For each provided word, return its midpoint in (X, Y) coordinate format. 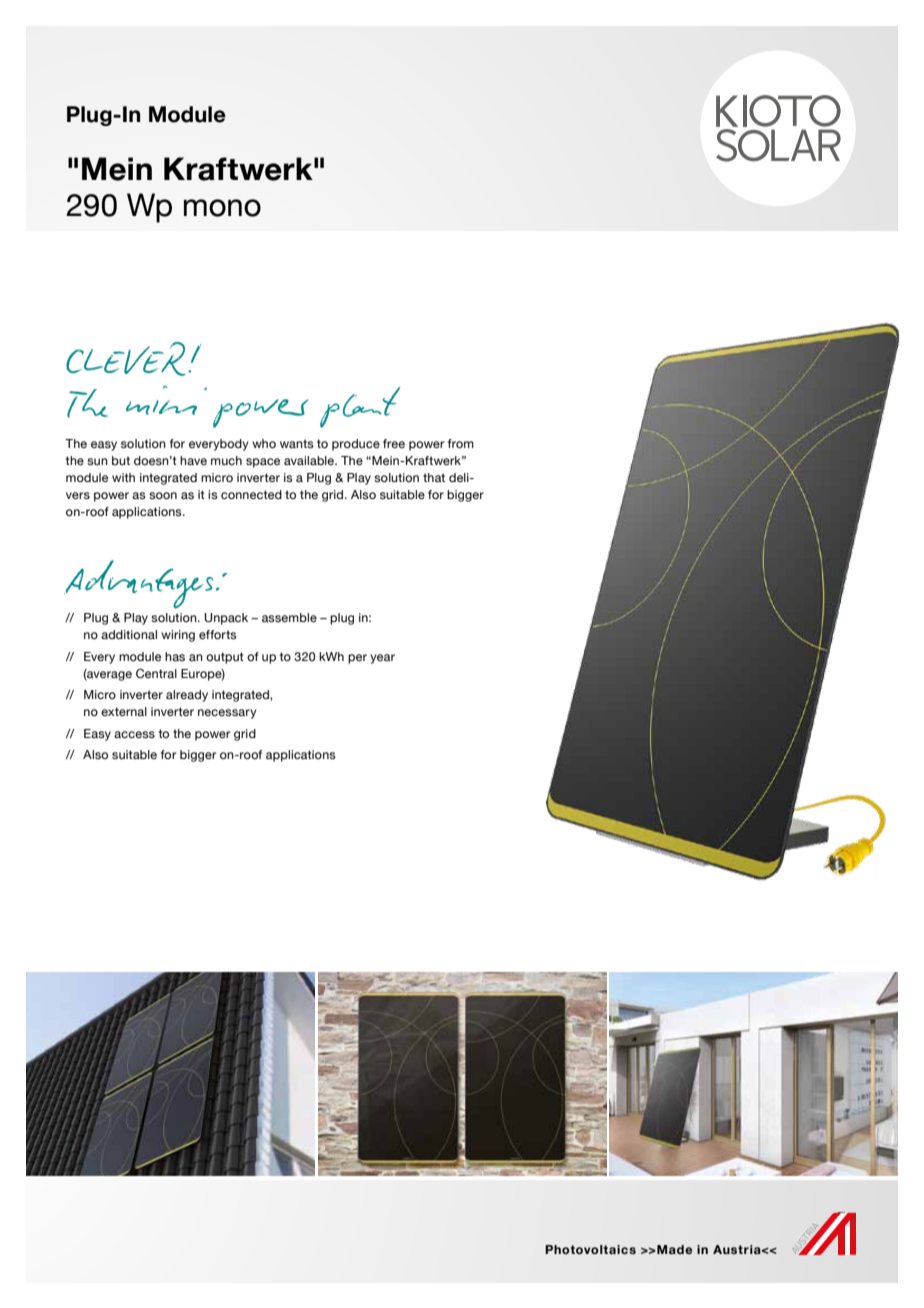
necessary (227, 714)
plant (360, 407)
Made (673, 1249)
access (134, 734)
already (187, 696)
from (461, 443)
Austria (738, 1249)
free (394, 443)
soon (163, 495)
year (382, 659)
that (434, 477)
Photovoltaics (590, 1249)
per (357, 659)
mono (222, 208)
